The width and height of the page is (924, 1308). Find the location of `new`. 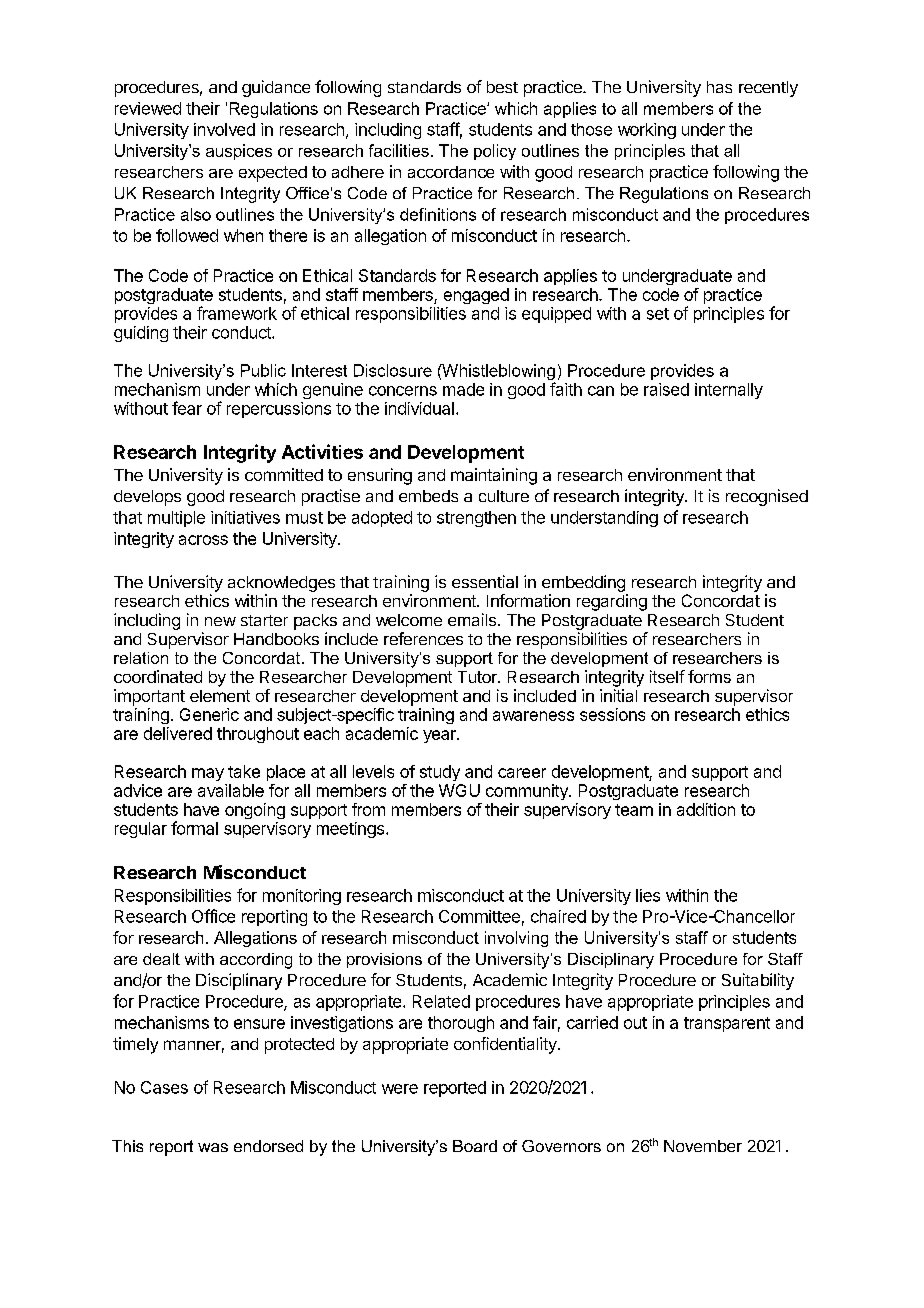

new is located at coordinates (220, 621).
